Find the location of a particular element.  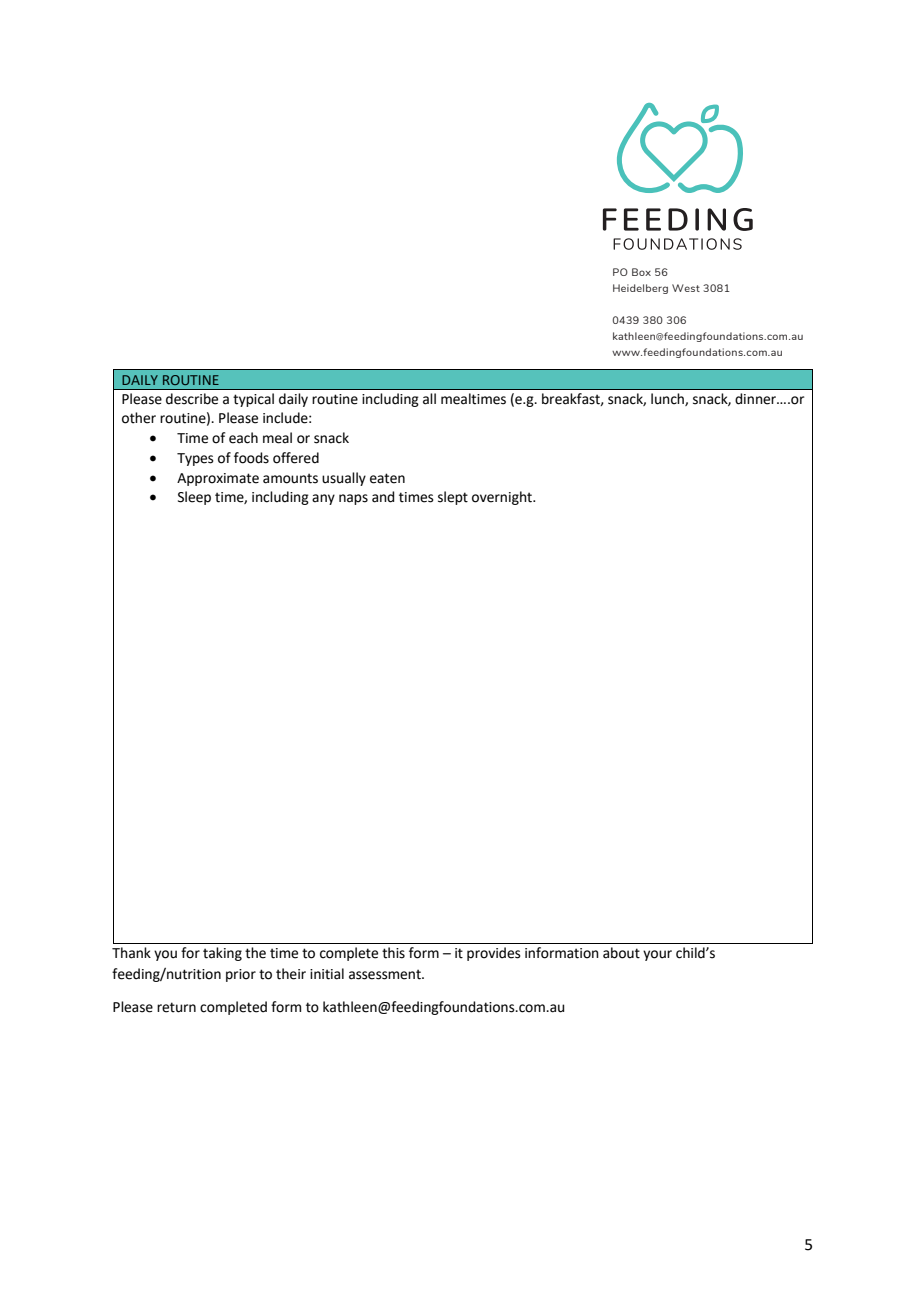

Types is located at coordinates (195, 459).
